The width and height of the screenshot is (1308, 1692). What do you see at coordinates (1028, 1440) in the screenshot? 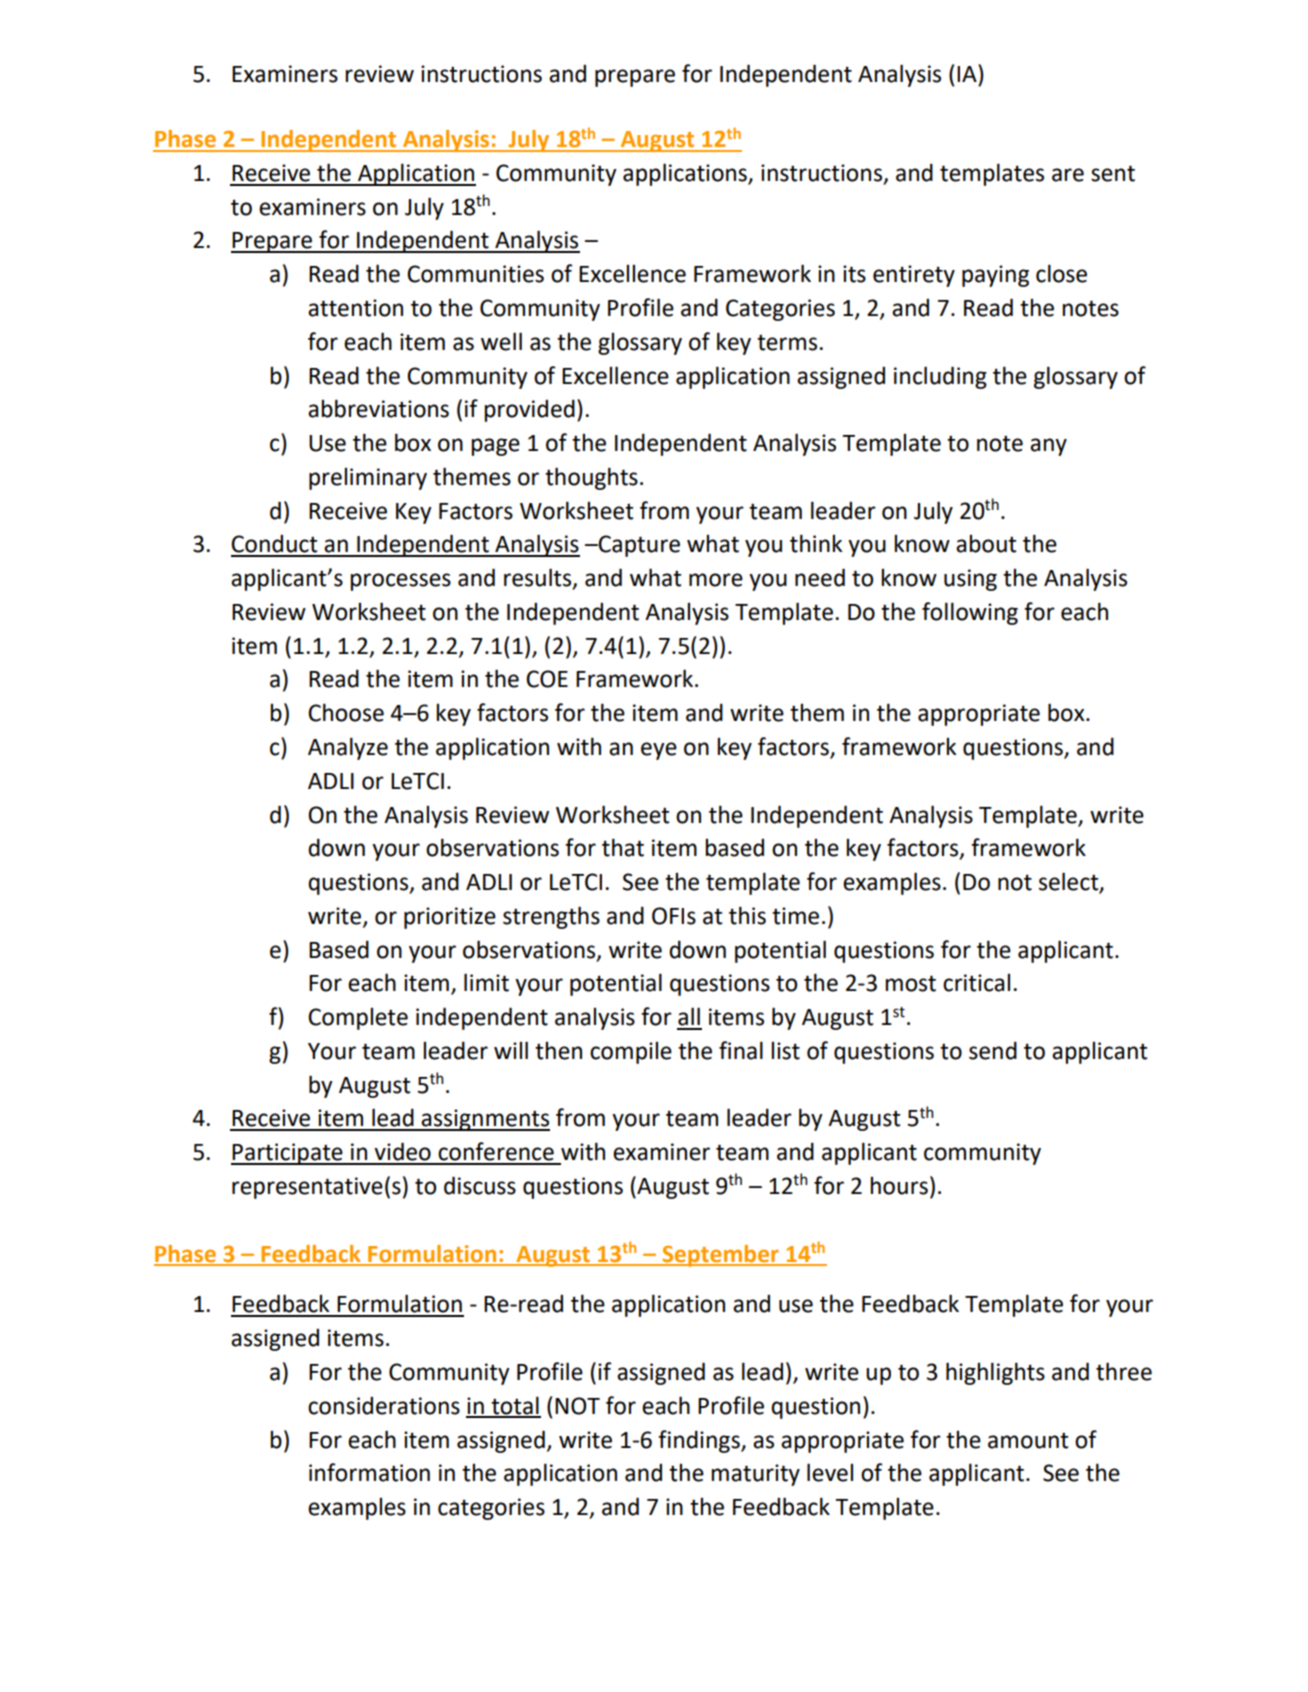
I see `amount` at bounding box center [1028, 1440].
